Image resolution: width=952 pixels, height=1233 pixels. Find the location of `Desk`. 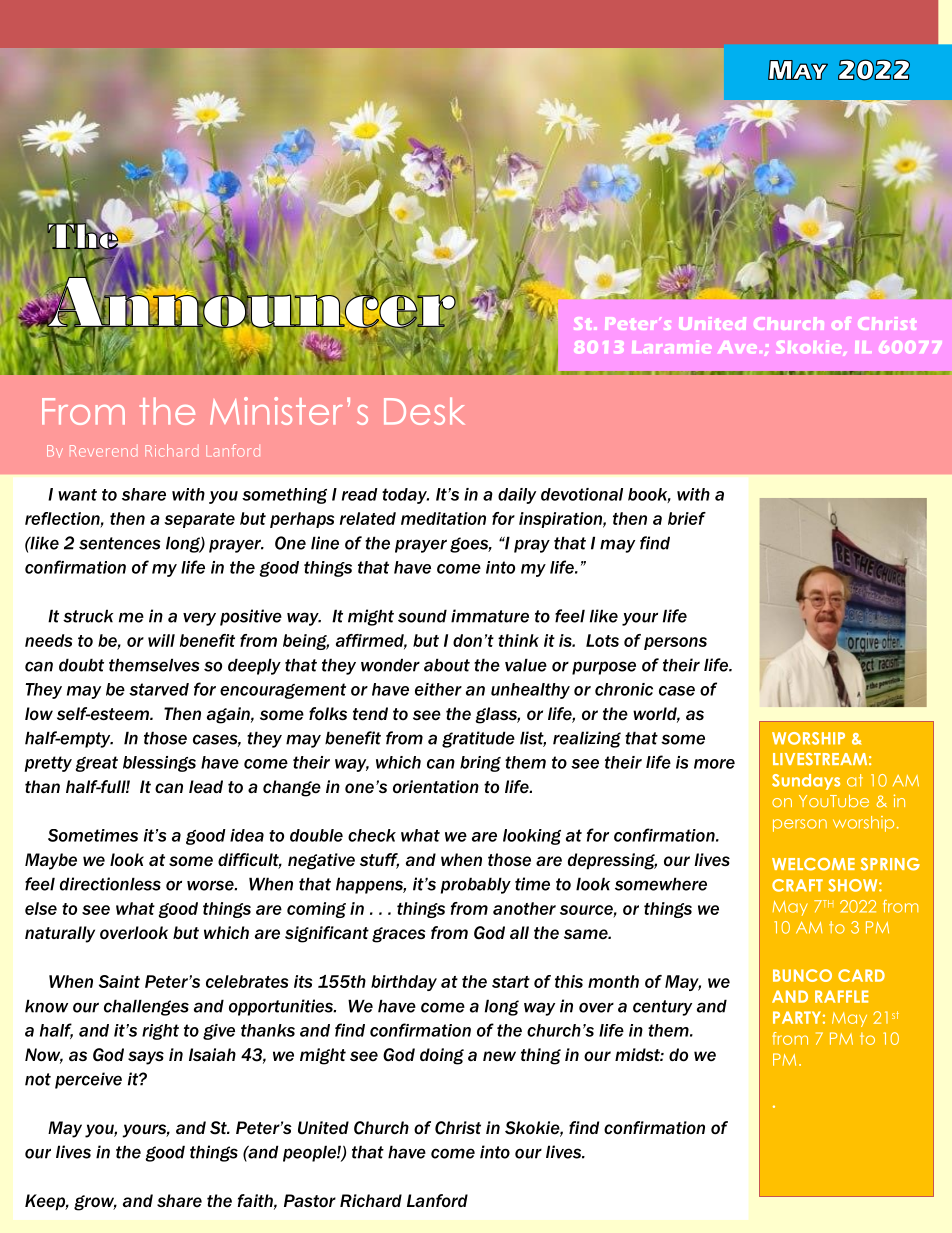

Desk is located at coordinates (424, 411).
